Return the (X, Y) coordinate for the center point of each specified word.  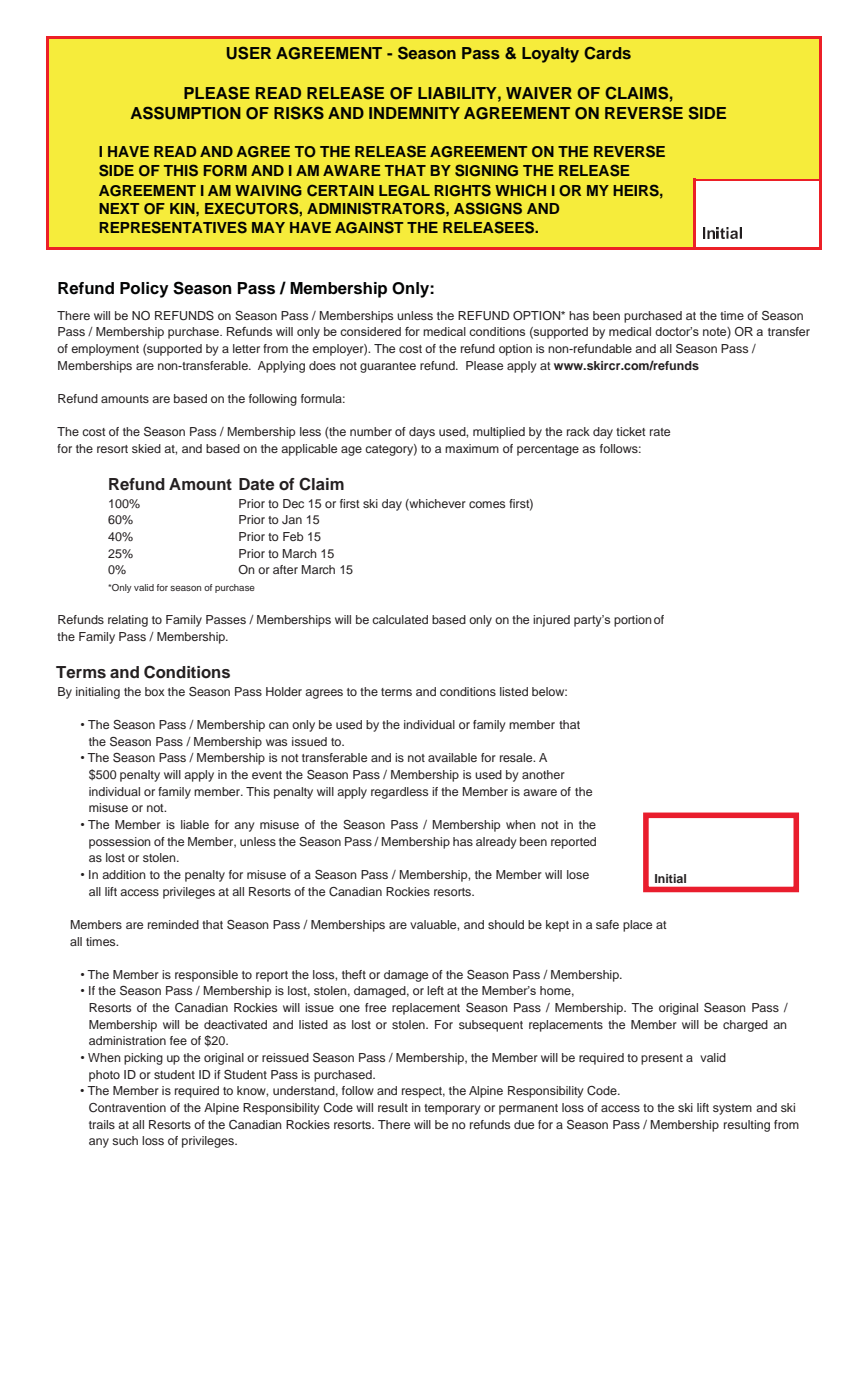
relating (128, 621)
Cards (607, 53)
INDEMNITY (414, 113)
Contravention (127, 1108)
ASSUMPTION (186, 113)
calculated (400, 619)
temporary (452, 1109)
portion (633, 621)
